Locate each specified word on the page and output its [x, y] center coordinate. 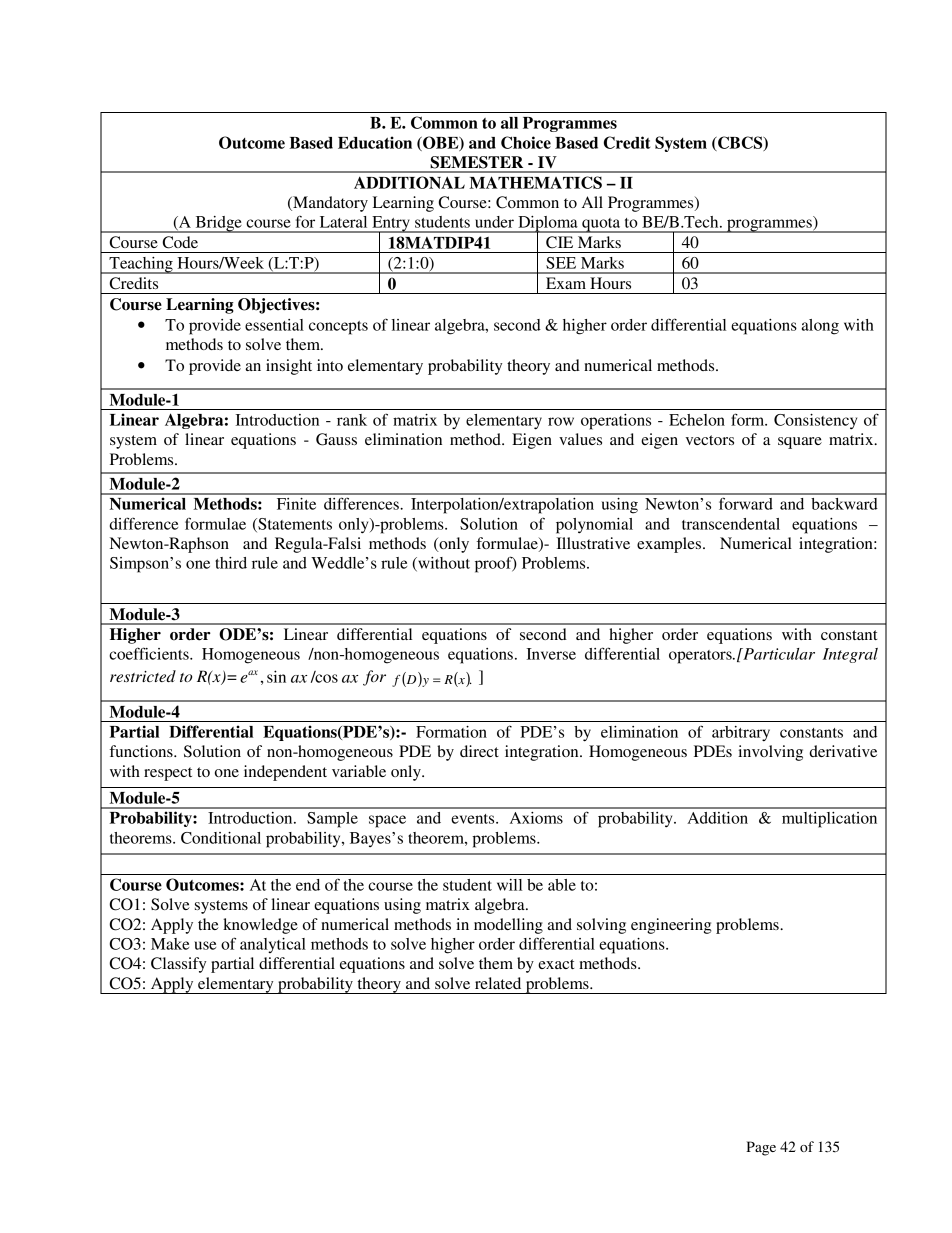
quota [601, 225]
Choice [526, 142]
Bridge [218, 224]
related [498, 983]
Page [761, 1148]
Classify [178, 965]
